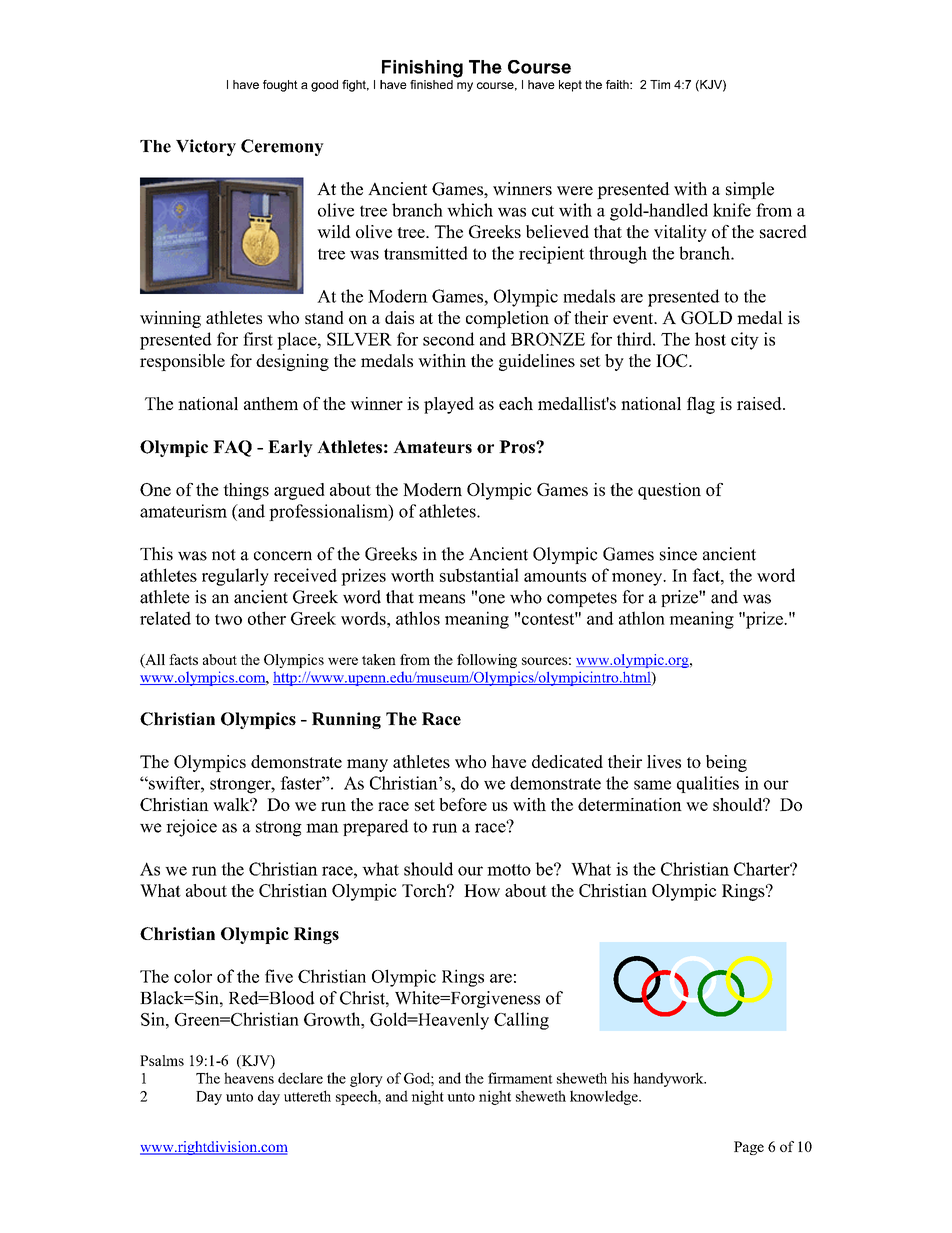  I want to click on flag, so click(701, 405).
